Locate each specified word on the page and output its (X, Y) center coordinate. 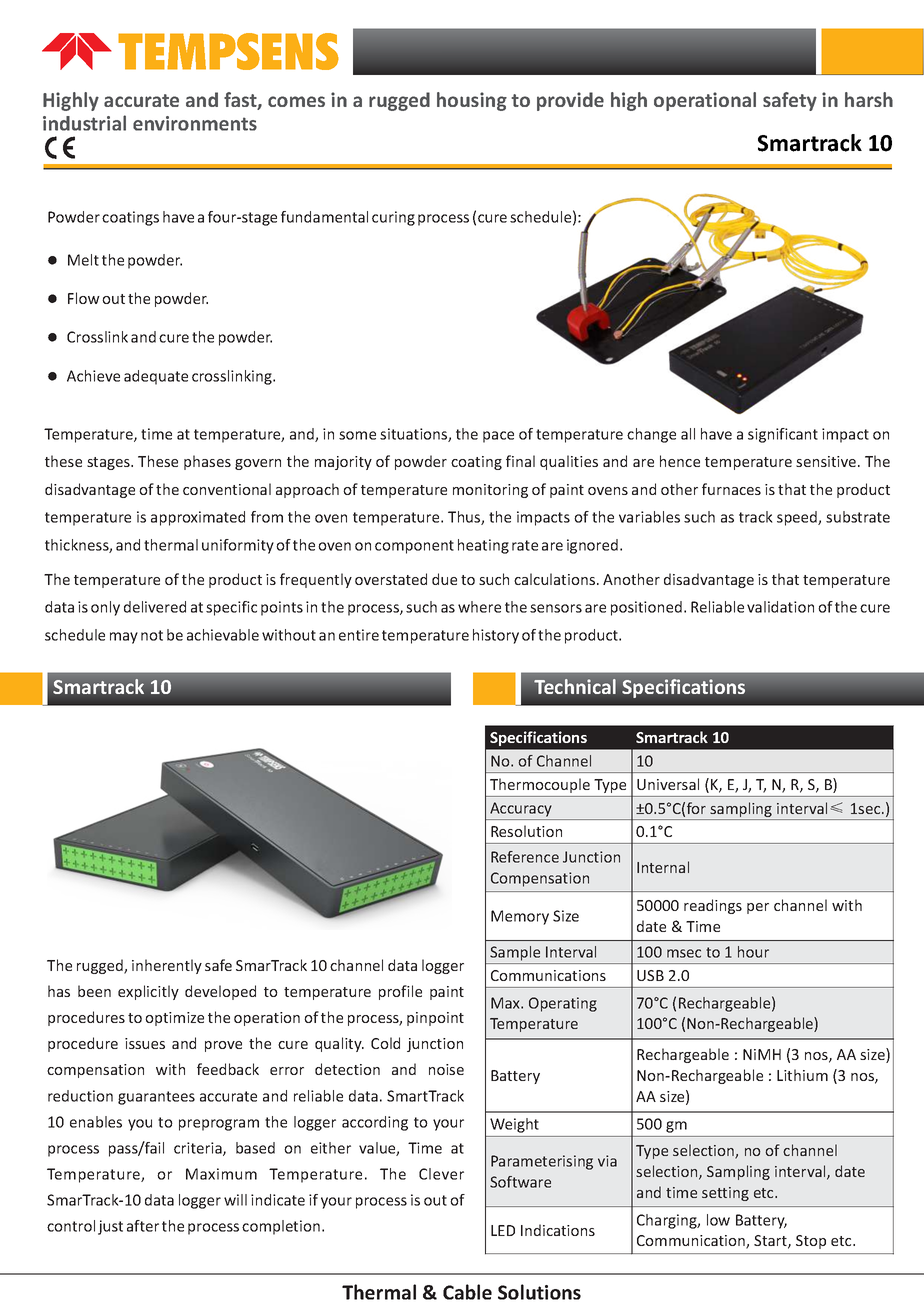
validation (780, 607)
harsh (869, 99)
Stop (811, 1242)
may (124, 638)
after (143, 1226)
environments (195, 123)
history (496, 636)
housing (472, 101)
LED (503, 1230)
